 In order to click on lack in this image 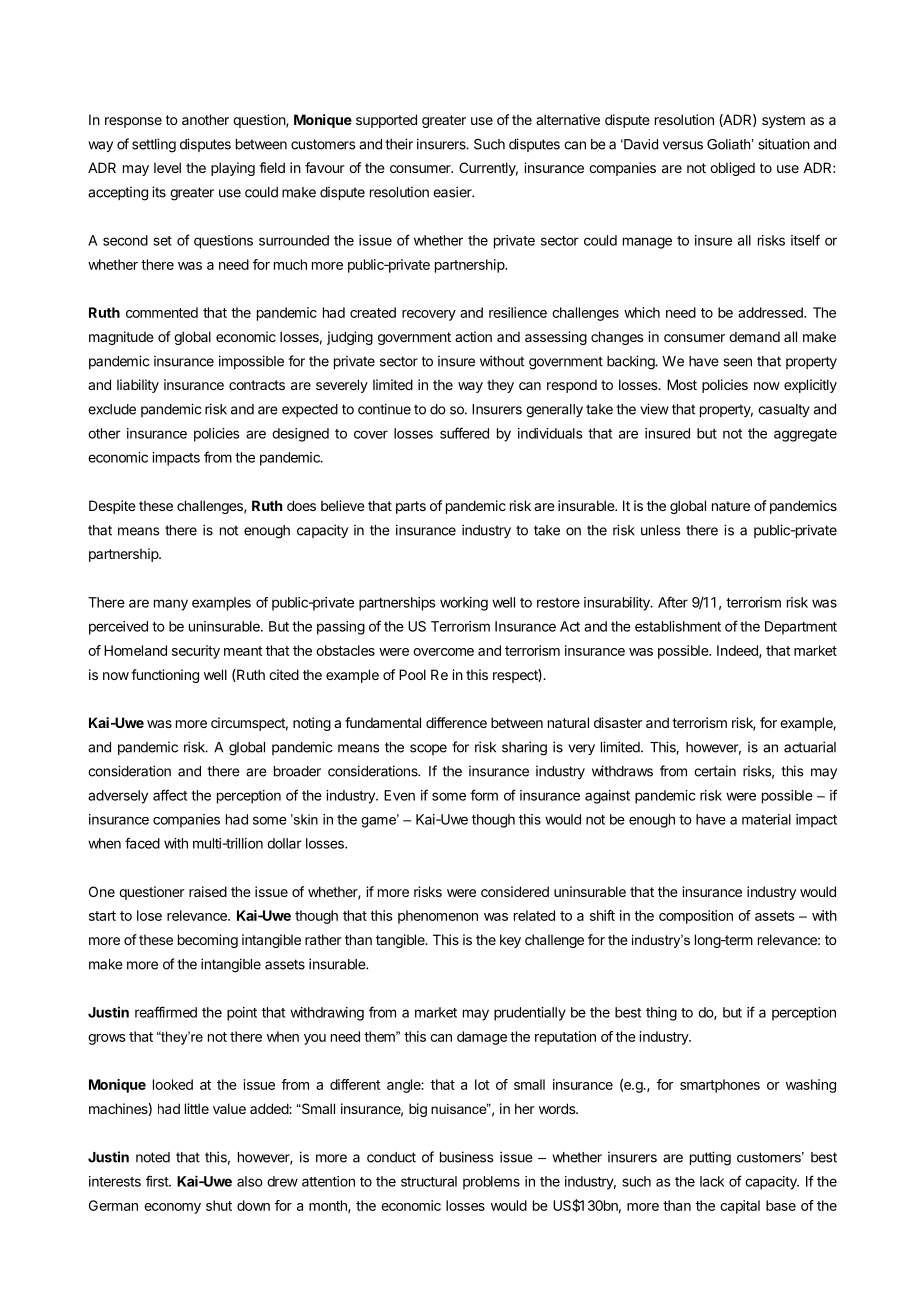, I will do `click(712, 1181)`.
